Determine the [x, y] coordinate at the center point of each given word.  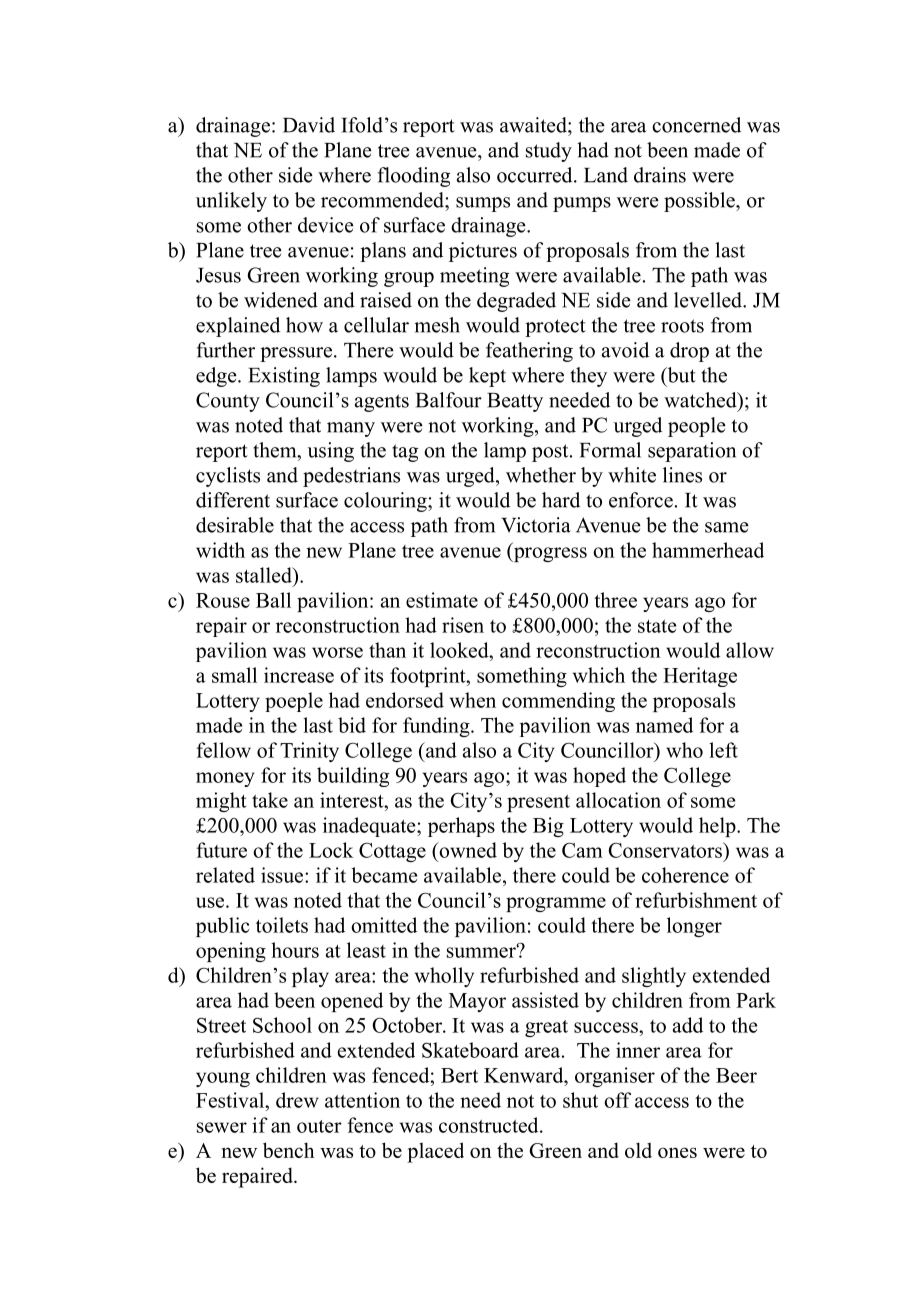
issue [283, 875]
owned [467, 850]
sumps [483, 204]
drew [297, 1100]
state [657, 626]
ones [677, 1152]
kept [487, 377]
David [309, 125]
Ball [273, 600]
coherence [685, 875]
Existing [284, 377]
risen [463, 625]
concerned [696, 125]
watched [701, 400]
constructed [490, 1125]
